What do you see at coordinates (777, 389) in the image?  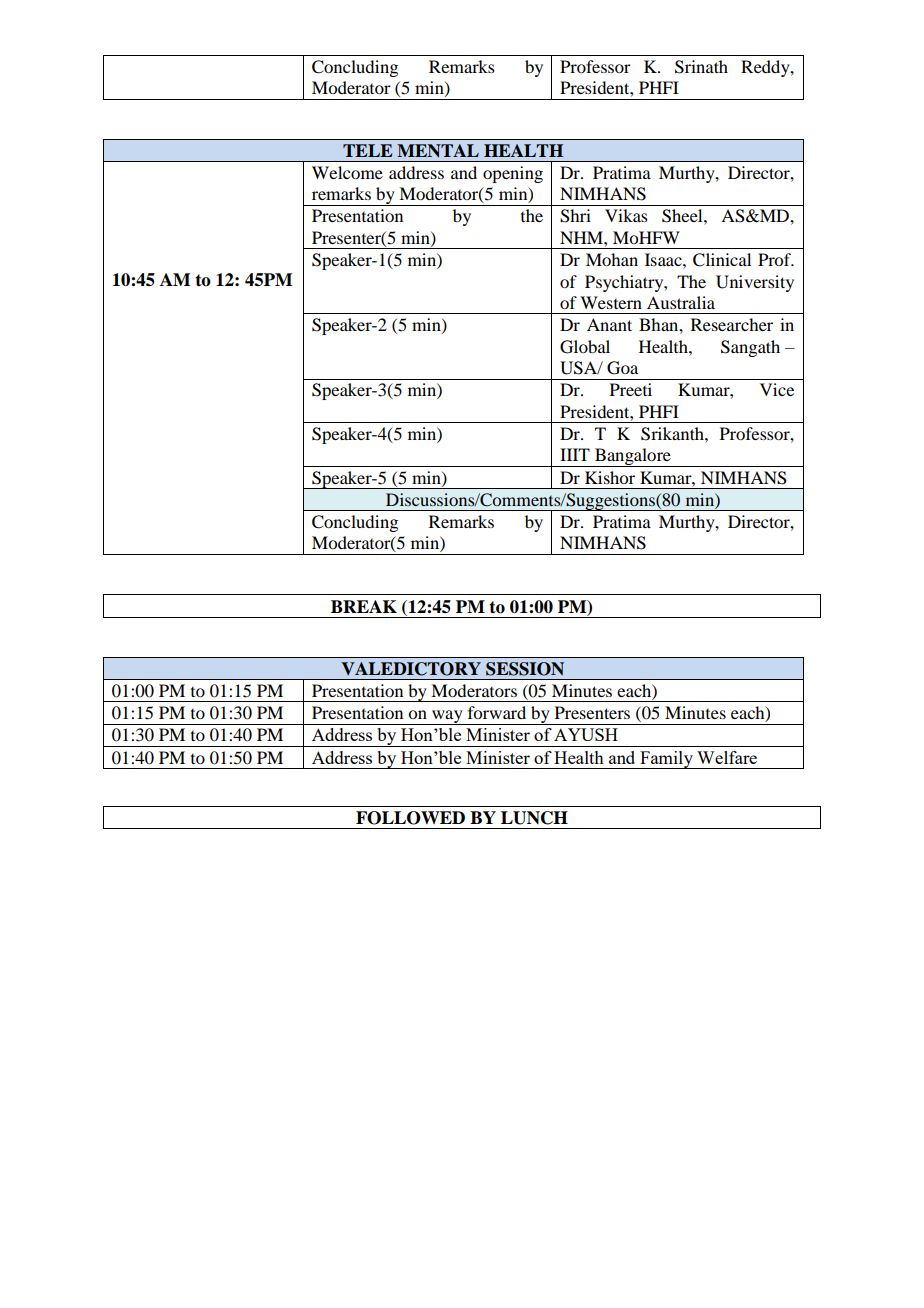 I see `Vice` at bounding box center [777, 389].
